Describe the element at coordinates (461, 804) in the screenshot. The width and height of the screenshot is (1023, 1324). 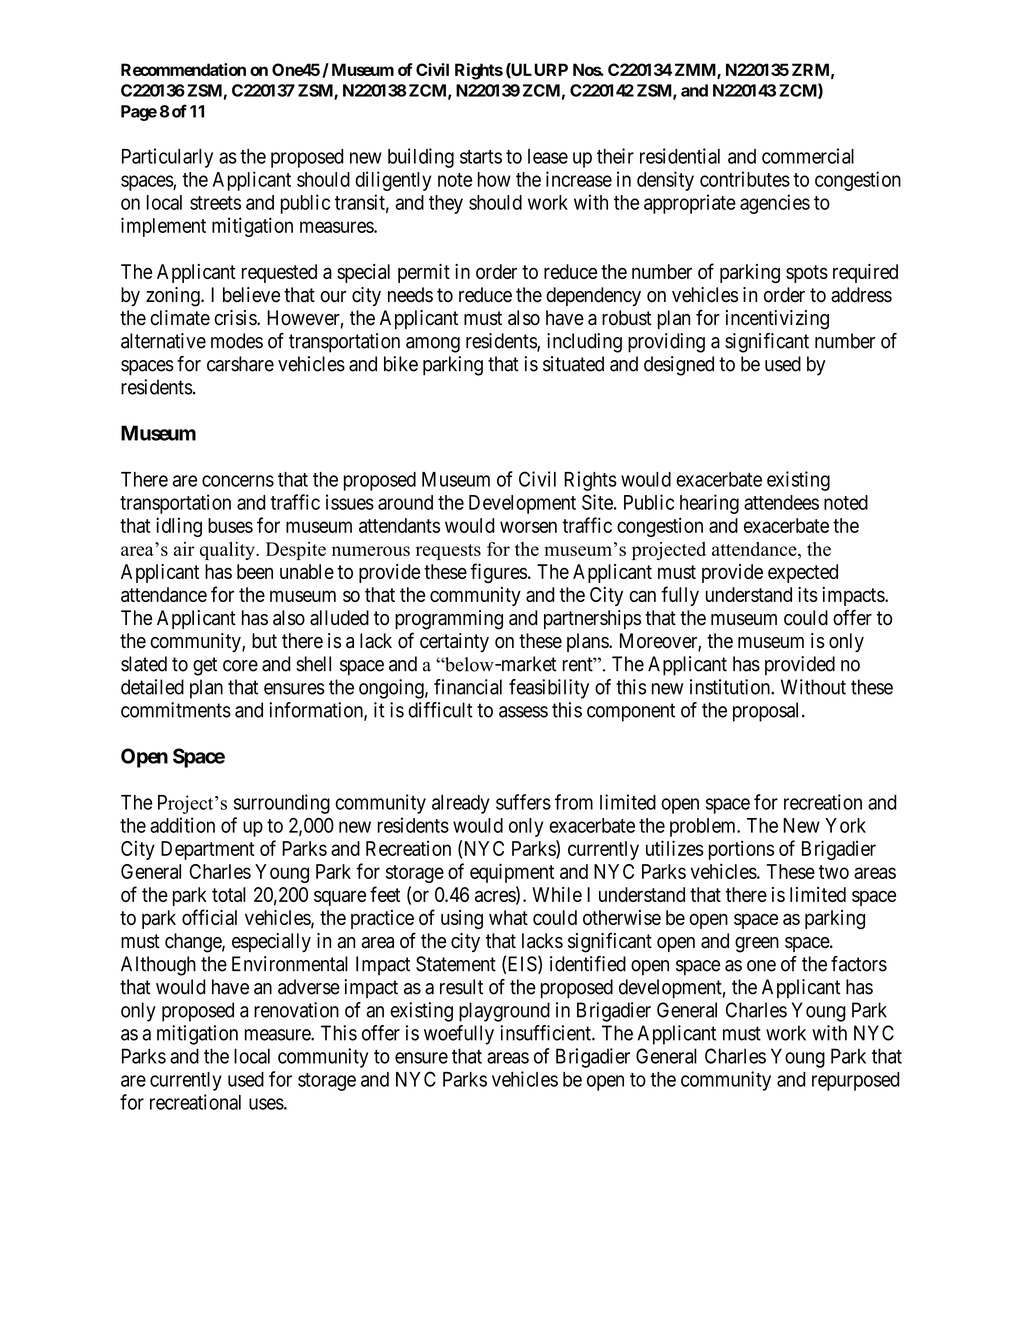
I see `already` at that location.
